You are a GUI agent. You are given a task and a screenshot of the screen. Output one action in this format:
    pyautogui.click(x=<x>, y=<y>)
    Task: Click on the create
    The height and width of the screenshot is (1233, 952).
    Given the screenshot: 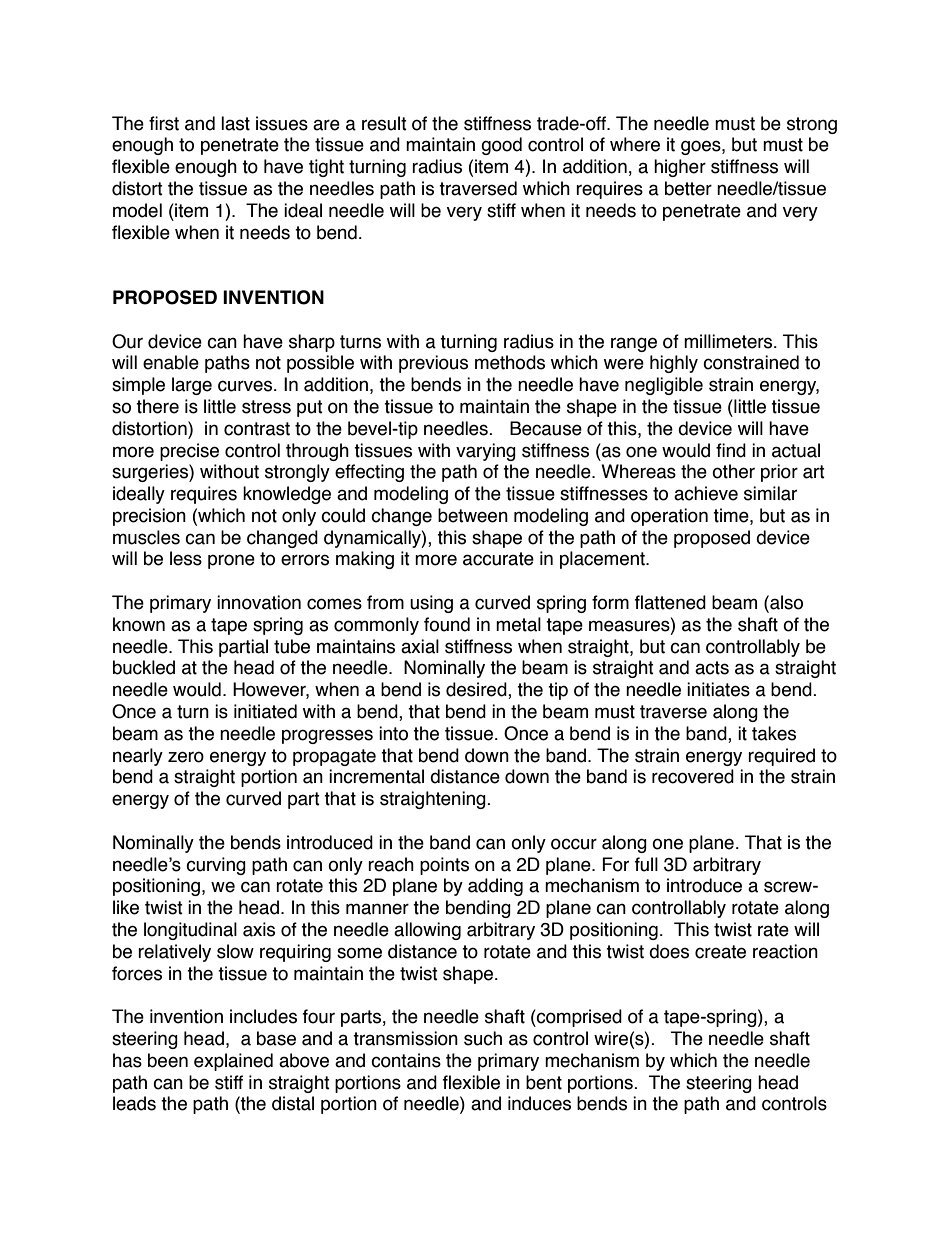 What is the action you would take?
    pyautogui.click(x=720, y=952)
